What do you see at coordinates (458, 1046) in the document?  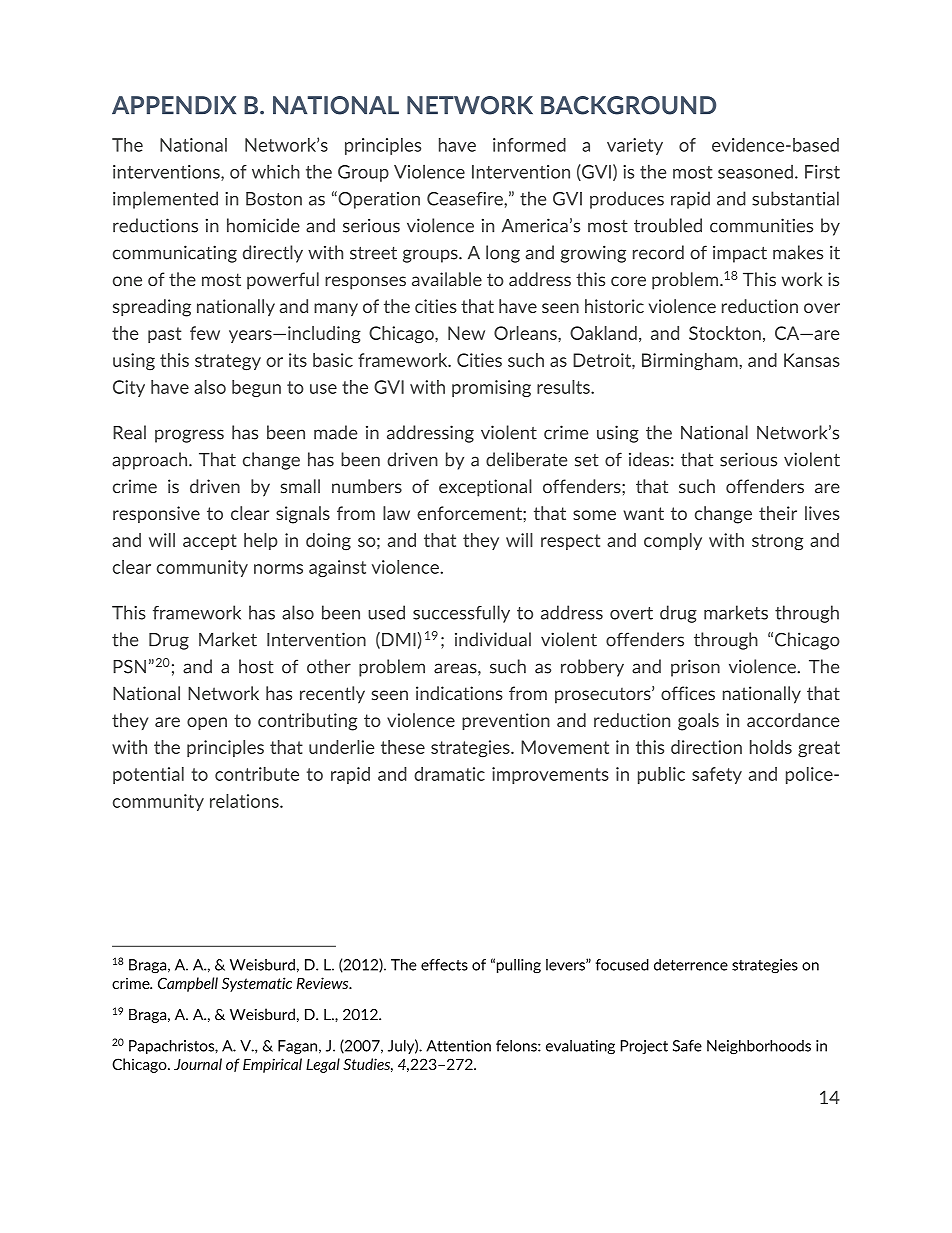 I see `Attention` at bounding box center [458, 1046].
